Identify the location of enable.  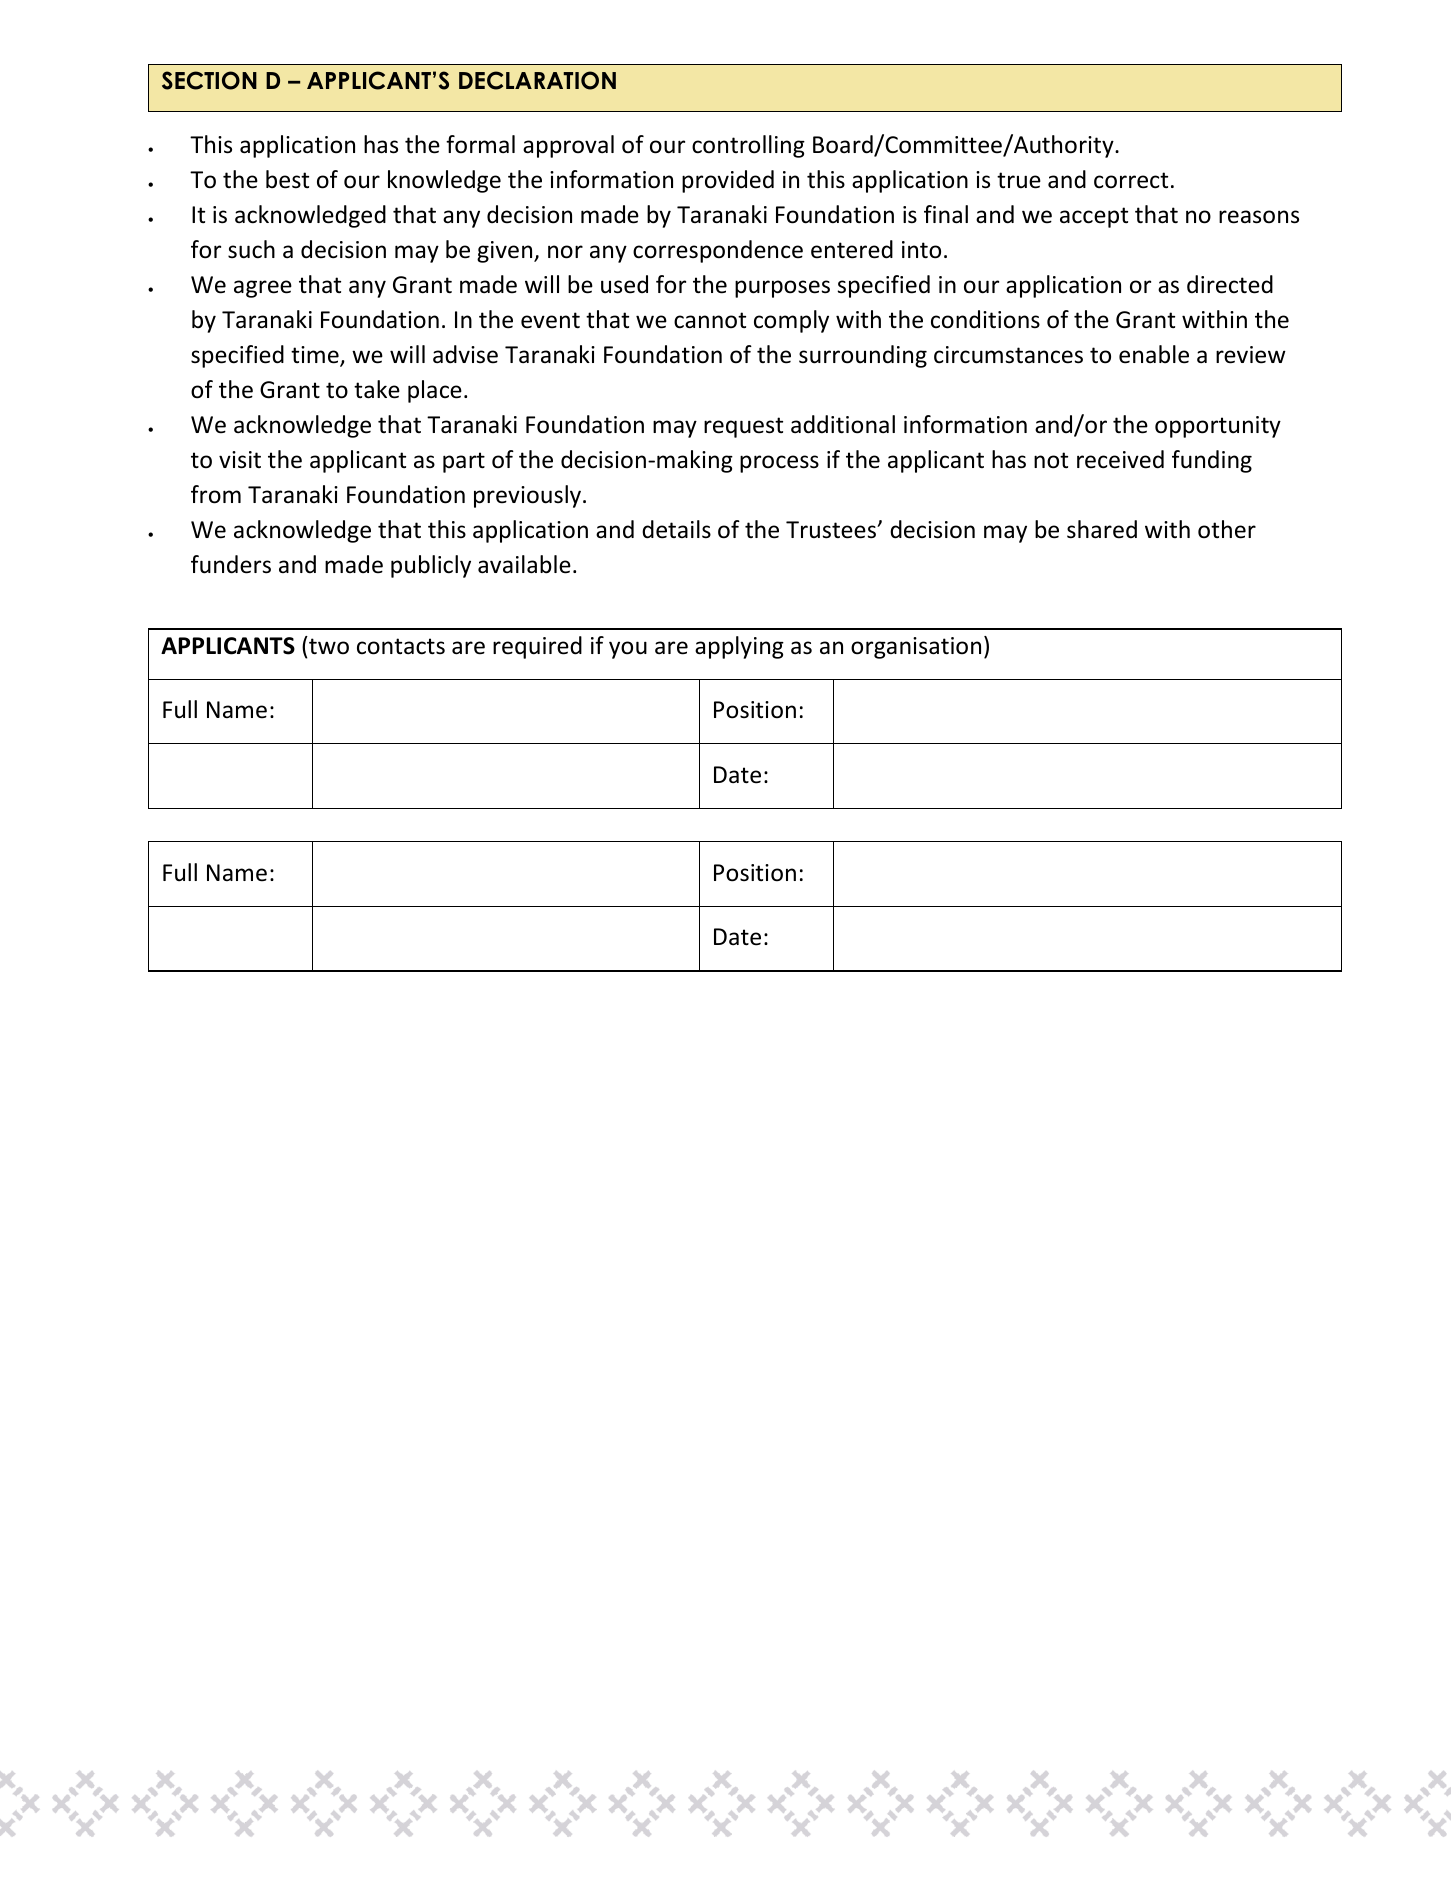
(1154, 354).
